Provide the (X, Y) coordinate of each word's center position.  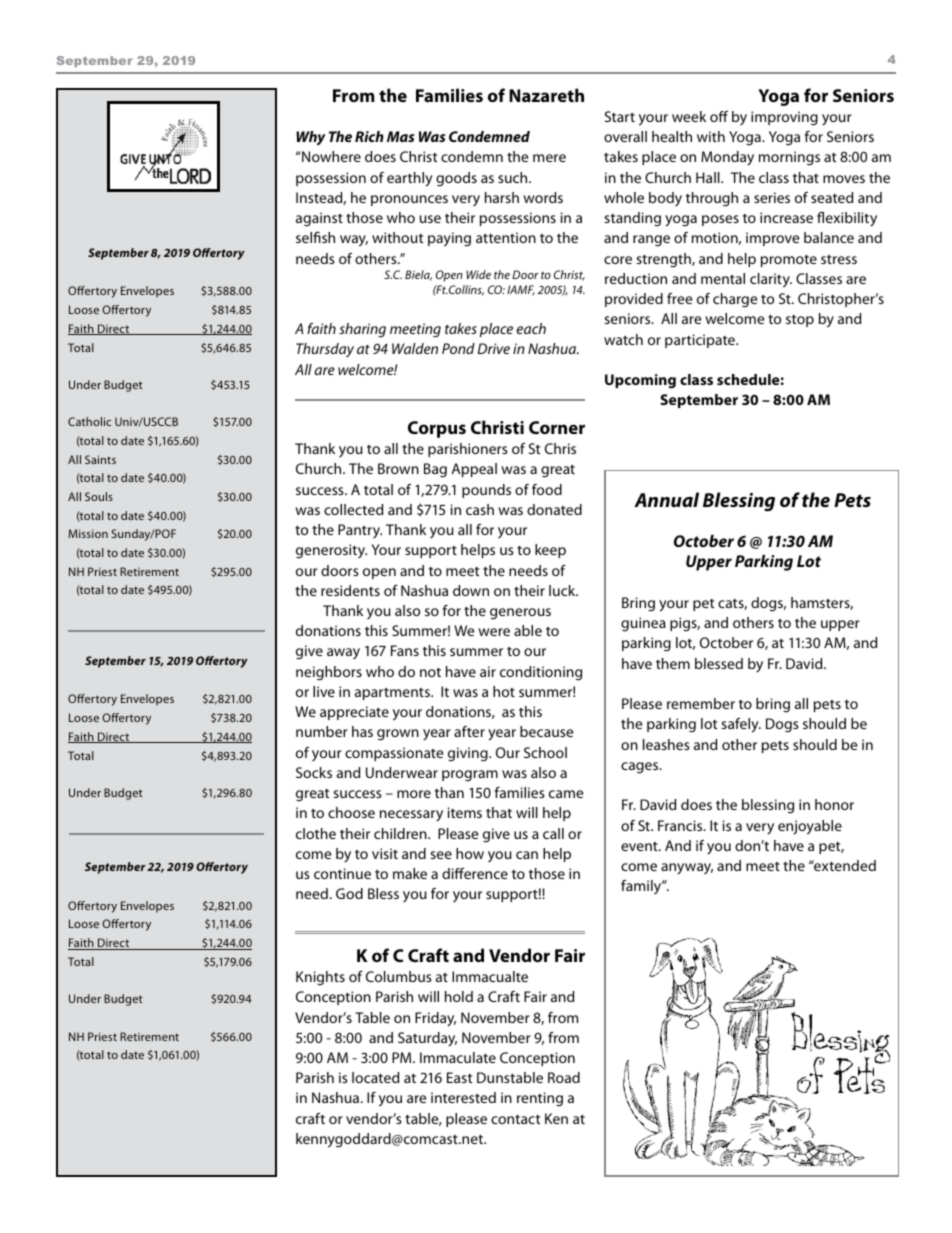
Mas (400, 136)
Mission (88, 533)
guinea (643, 624)
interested (463, 1097)
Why (310, 138)
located (375, 1077)
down (471, 590)
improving (784, 118)
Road (564, 1077)
